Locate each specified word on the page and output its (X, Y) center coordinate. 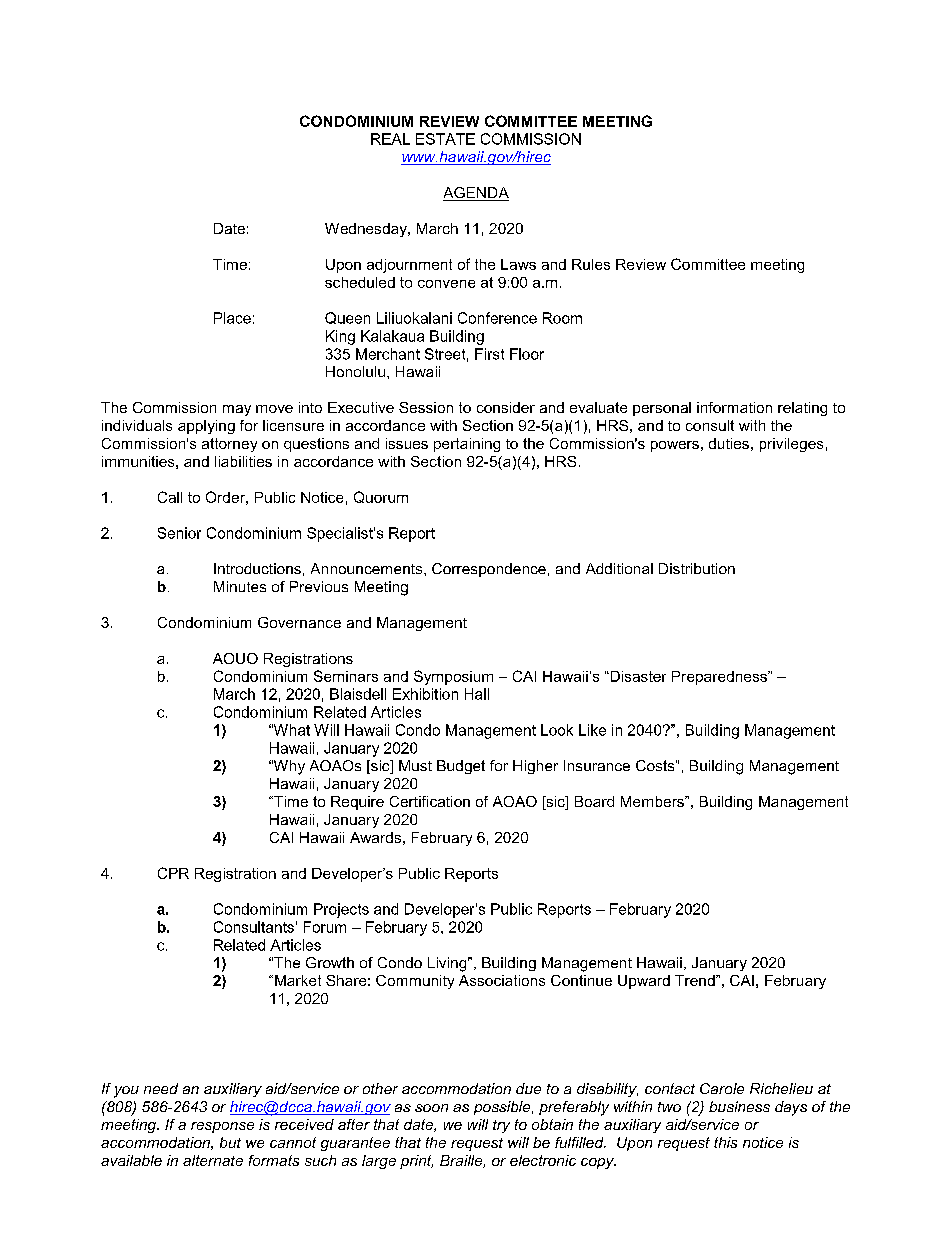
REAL (390, 139)
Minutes (240, 586)
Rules (591, 264)
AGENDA (476, 194)
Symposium (453, 677)
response (222, 1127)
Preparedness (720, 678)
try (501, 1126)
